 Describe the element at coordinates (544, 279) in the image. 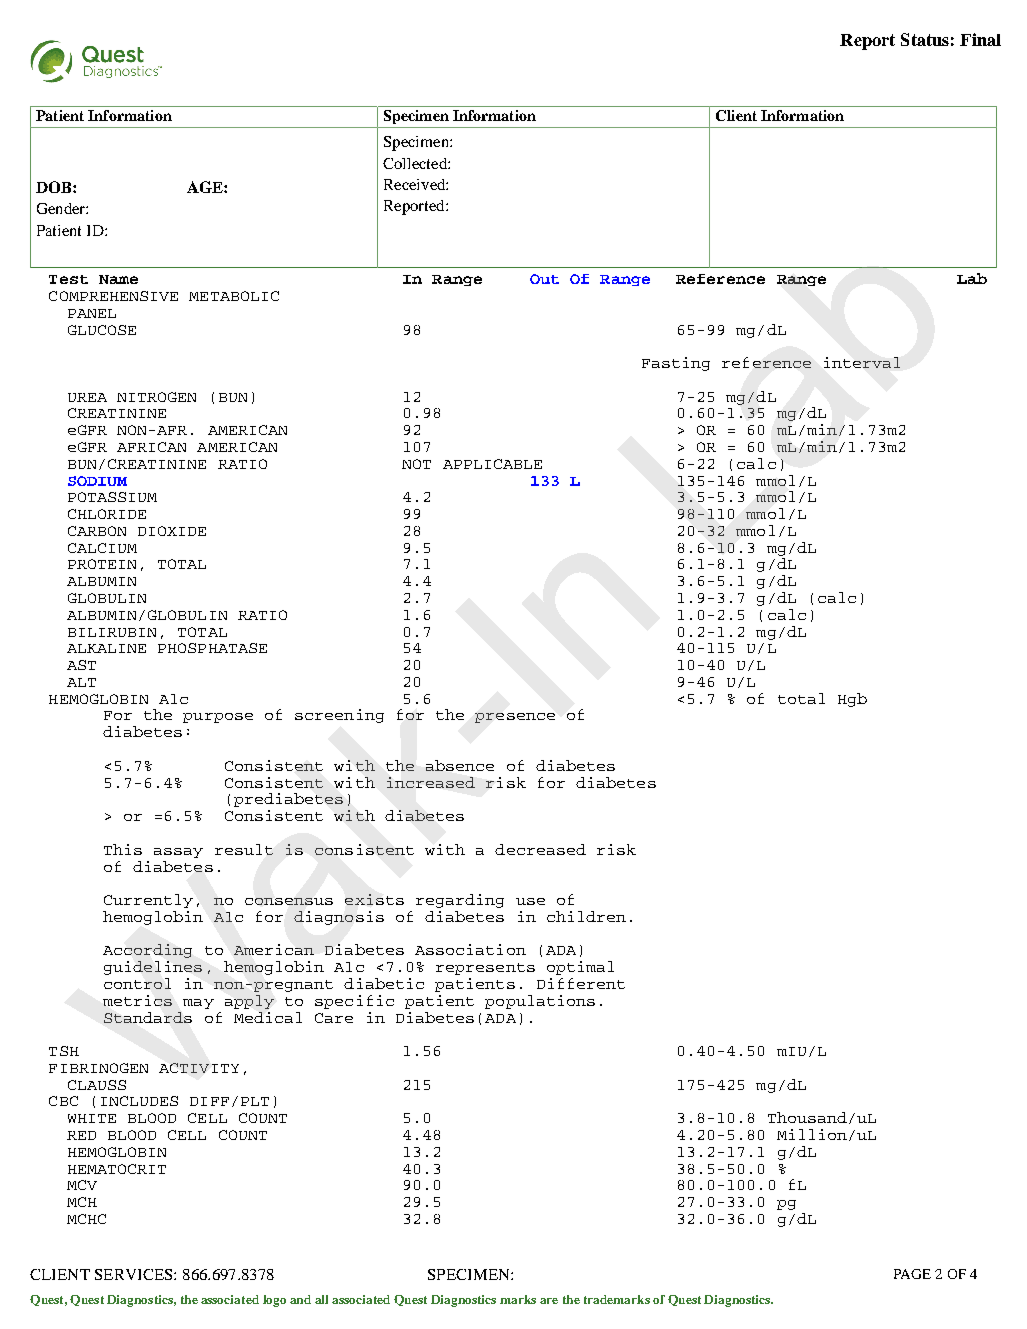

I see `Out` at that location.
